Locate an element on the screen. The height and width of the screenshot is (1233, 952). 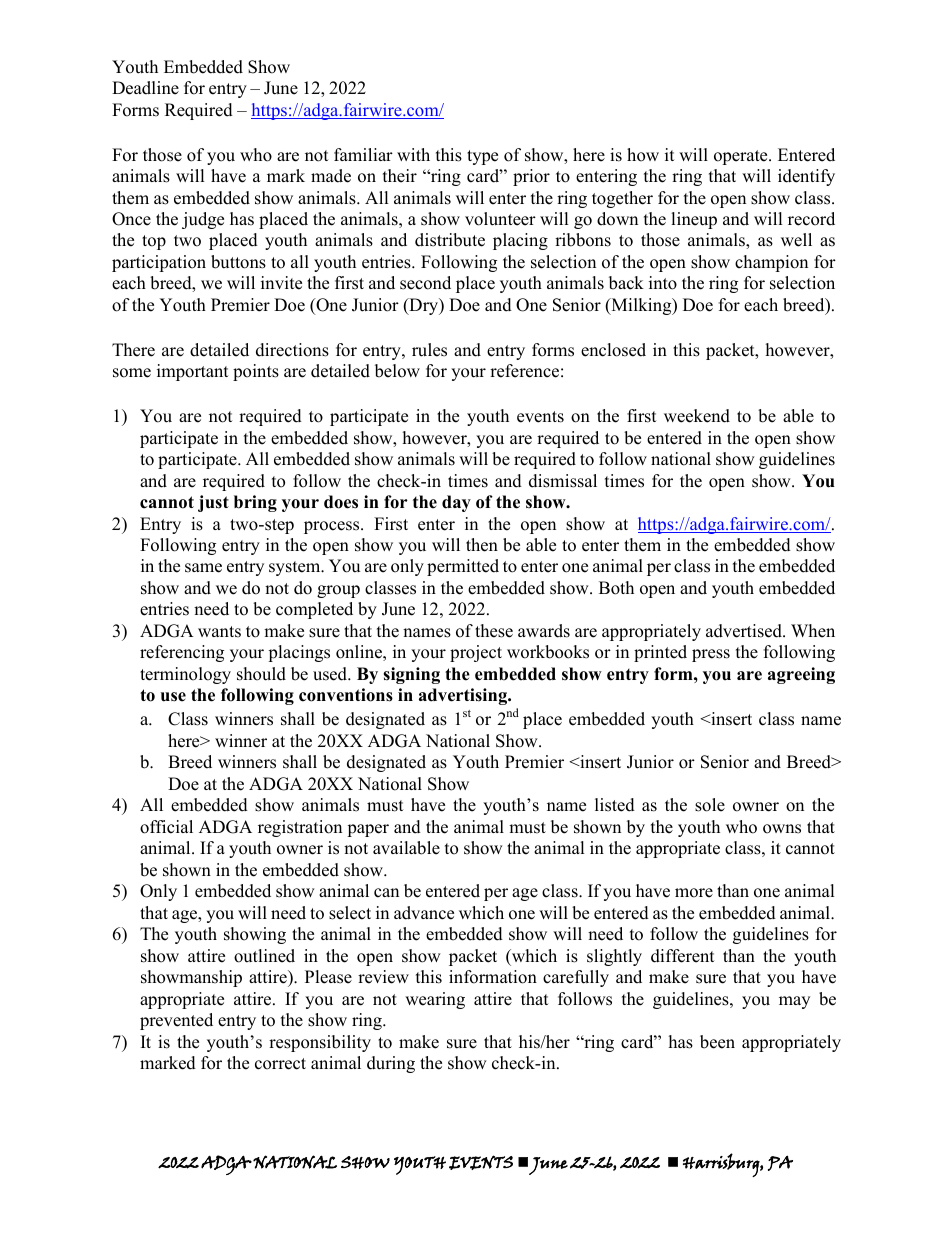
below is located at coordinates (397, 371).
